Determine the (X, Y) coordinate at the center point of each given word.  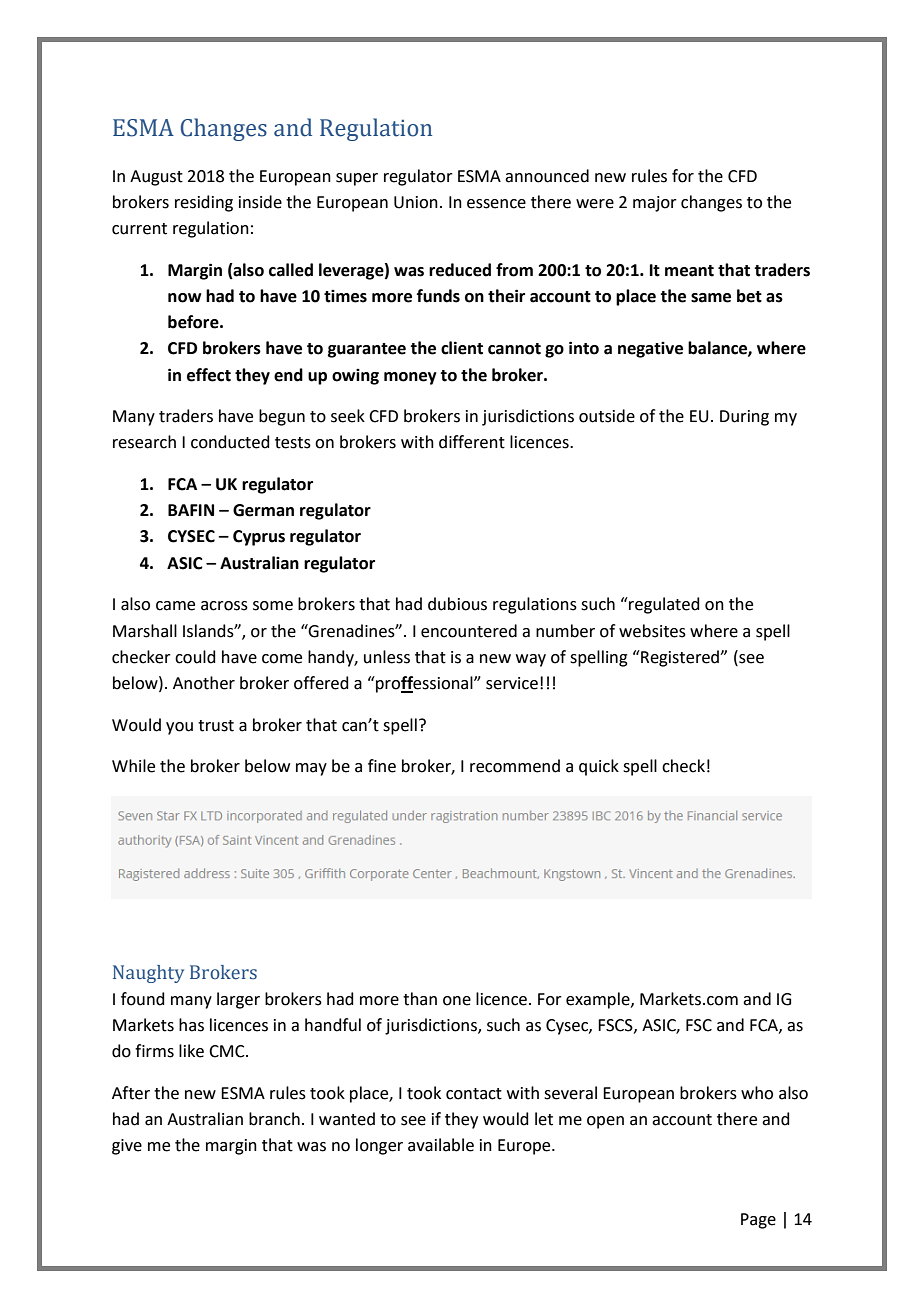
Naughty (148, 974)
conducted (230, 442)
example (599, 1000)
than (420, 999)
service (512, 683)
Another (204, 683)
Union (416, 202)
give (127, 1147)
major (655, 204)
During (744, 418)
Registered (680, 658)
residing (204, 203)
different (472, 442)
